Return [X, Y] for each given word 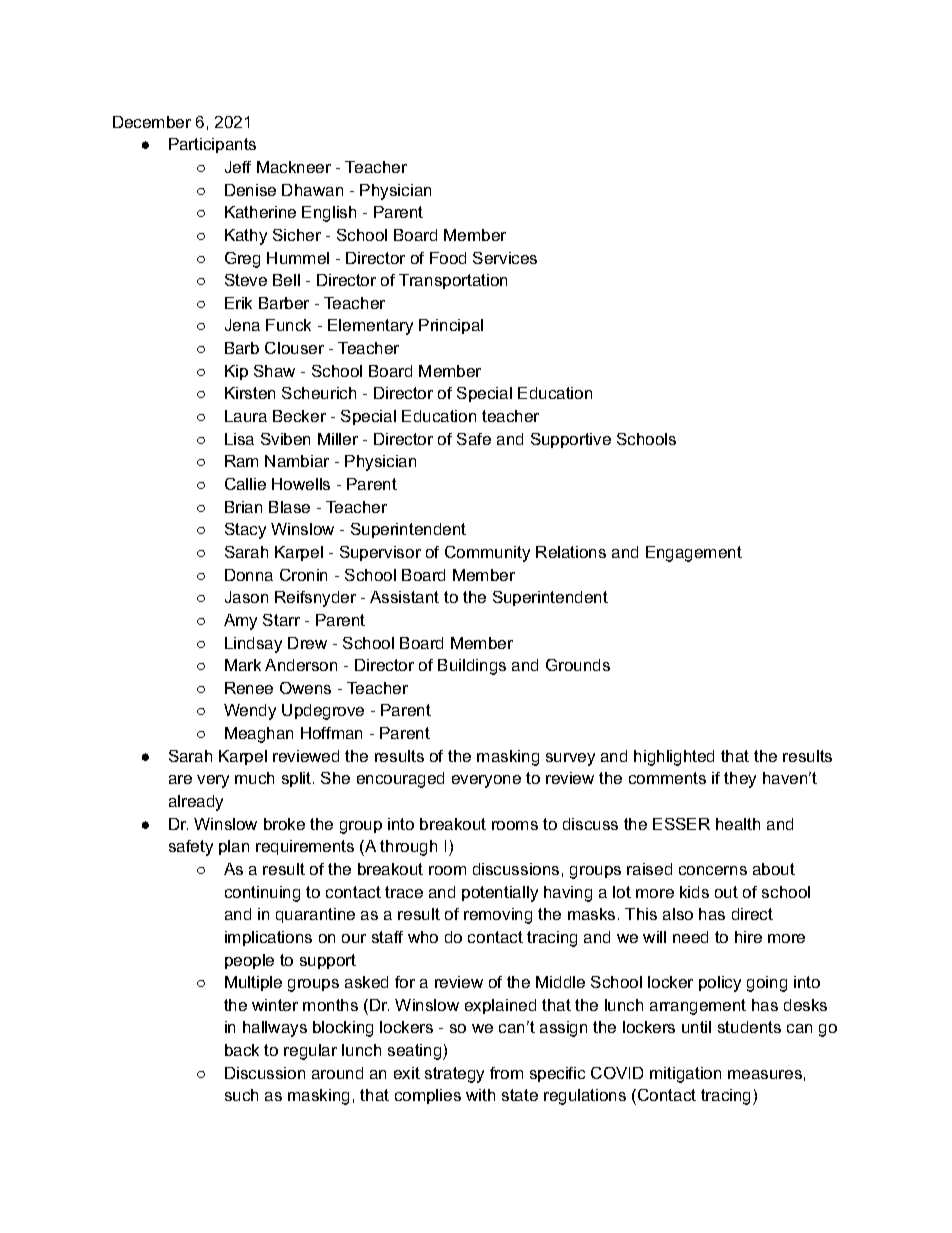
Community [487, 554]
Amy [240, 622]
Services [505, 258]
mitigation [685, 1075]
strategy [454, 1075]
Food [448, 258]
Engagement [694, 554]
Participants [212, 145]
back [242, 1050]
